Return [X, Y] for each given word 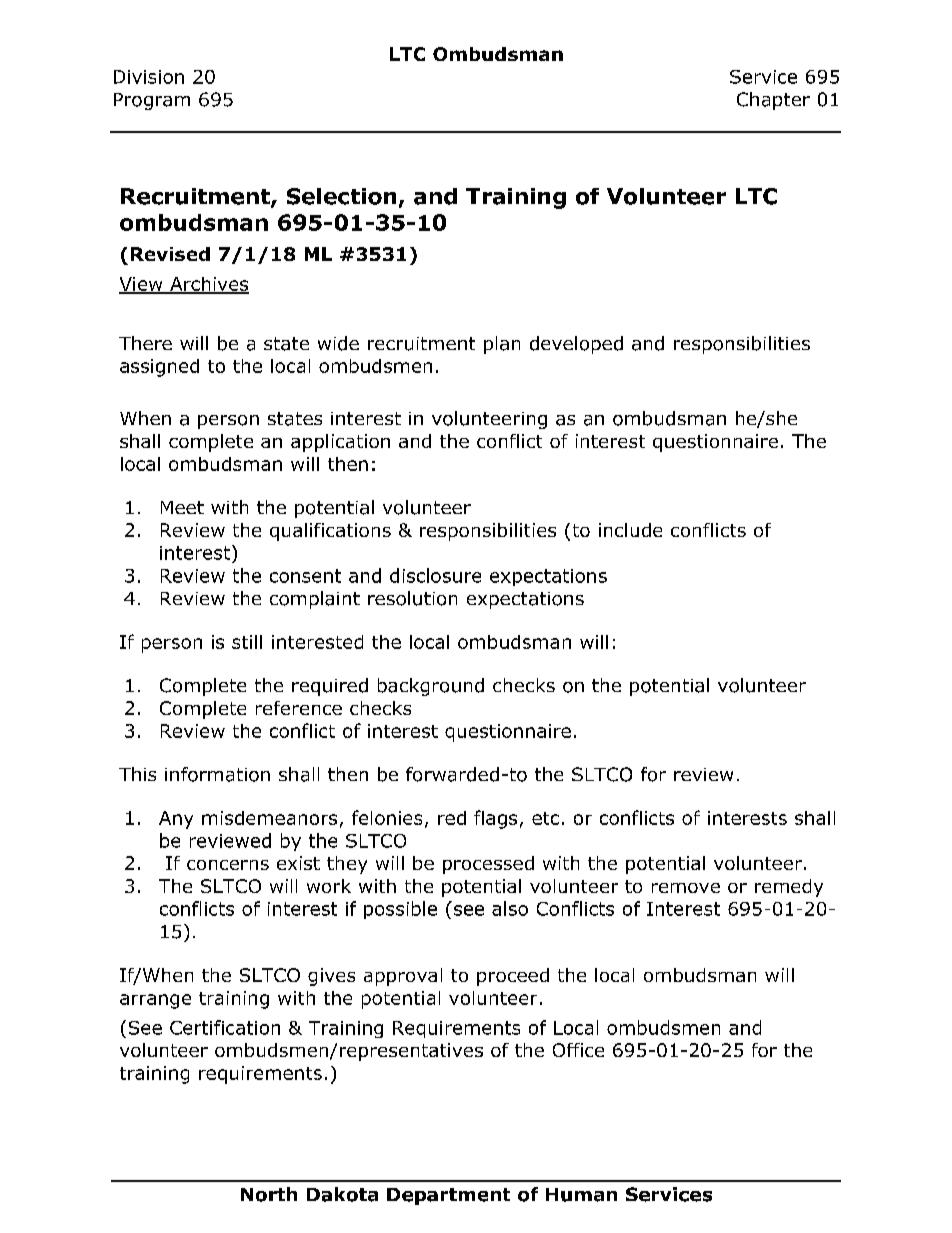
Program [152, 101]
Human [581, 1195]
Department [448, 1196]
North [269, 1194]
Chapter [773, 101]
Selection [341, 196]
